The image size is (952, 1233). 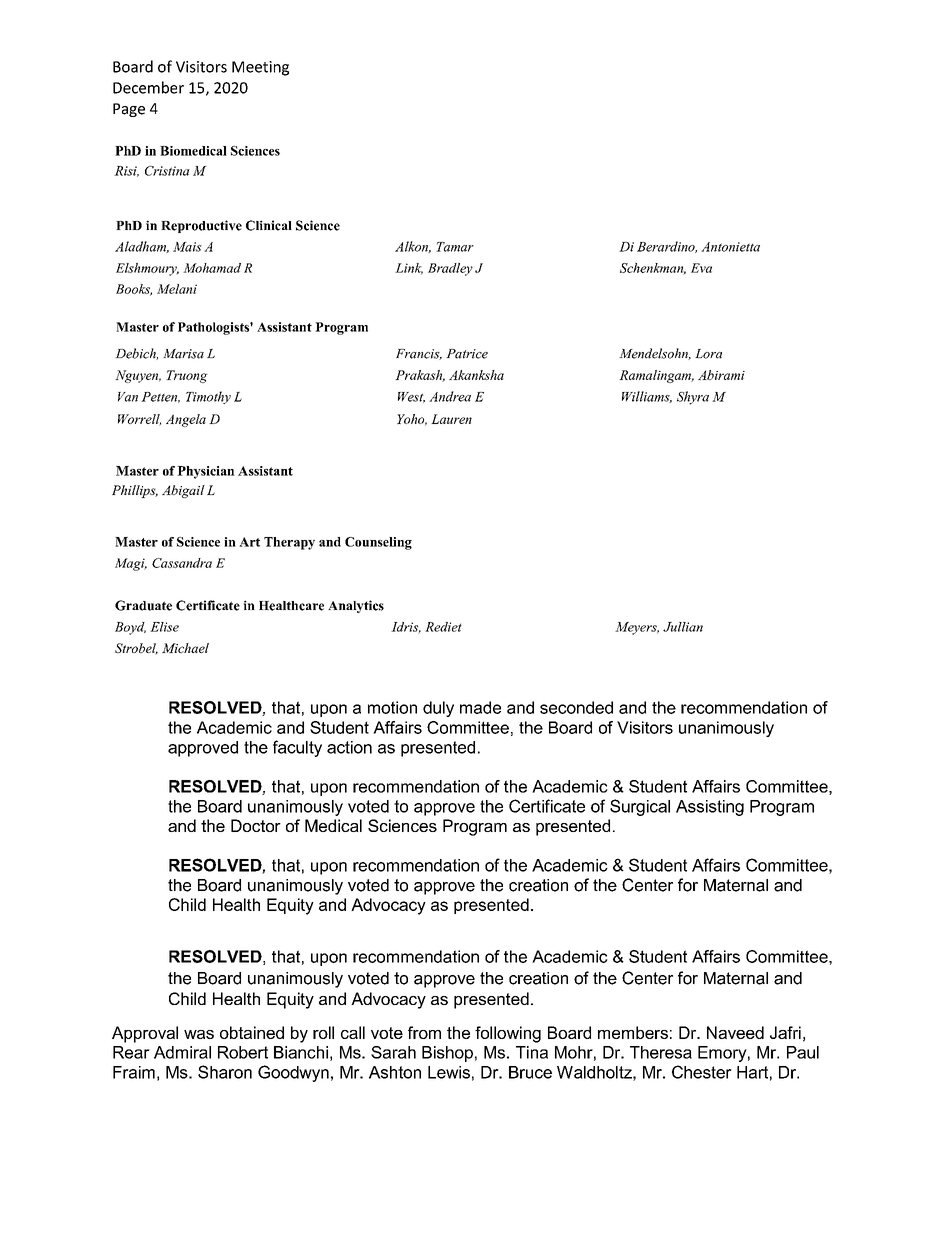 What do you see at coordinates (182, 563) in the page?
I see `Cassandra` at bounding box center [182, 563].
